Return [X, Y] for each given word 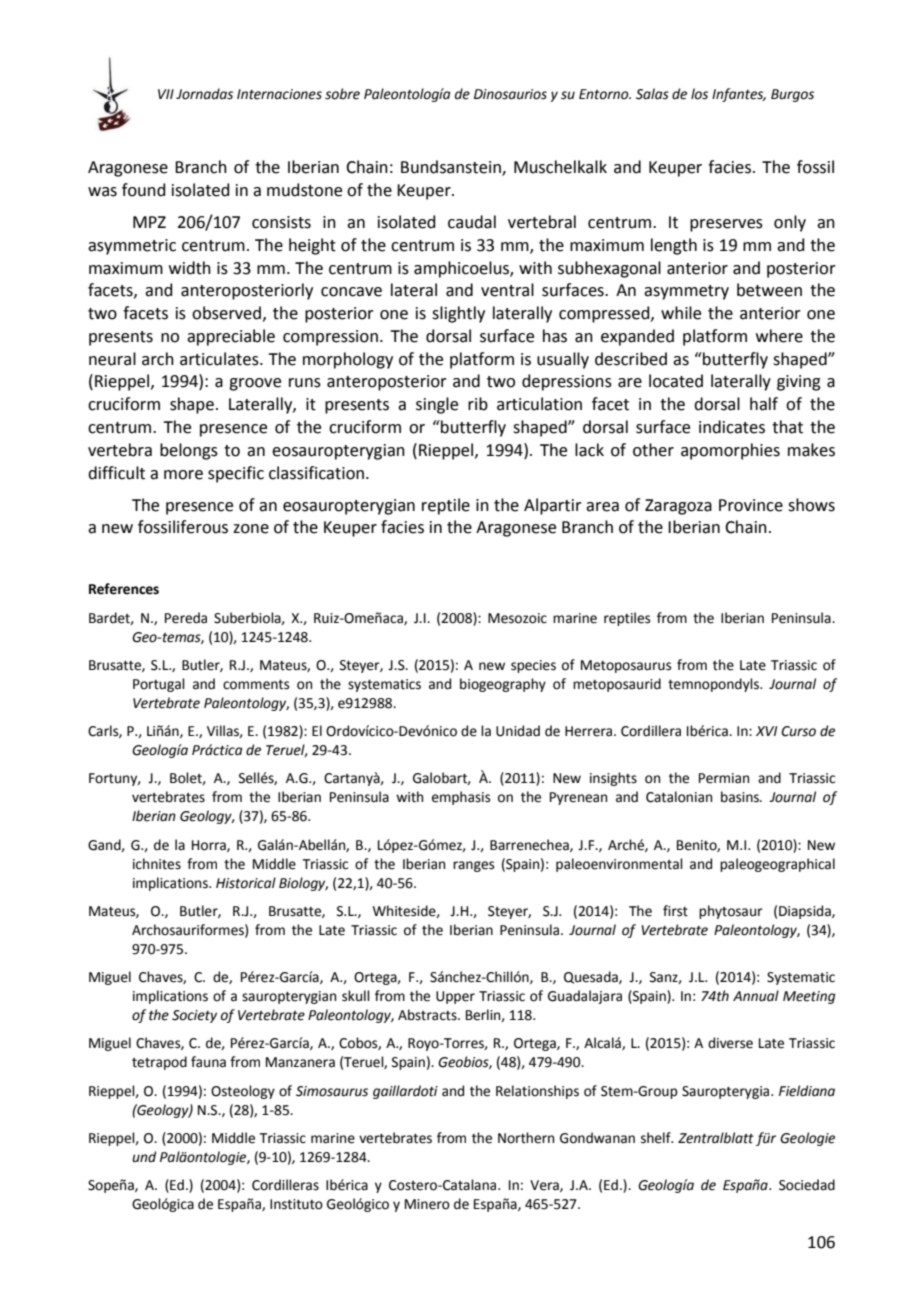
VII [166, 94]
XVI [766, 731]
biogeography [503, 685]
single [437, 405]
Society [194, 1016]
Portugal [159, 685]
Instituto [296, 1204]
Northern [526, 1138]
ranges [473, 866]
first [675, 911]
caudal [472, 222]
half [764, 404]
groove [255, 384]
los [699, 94]
